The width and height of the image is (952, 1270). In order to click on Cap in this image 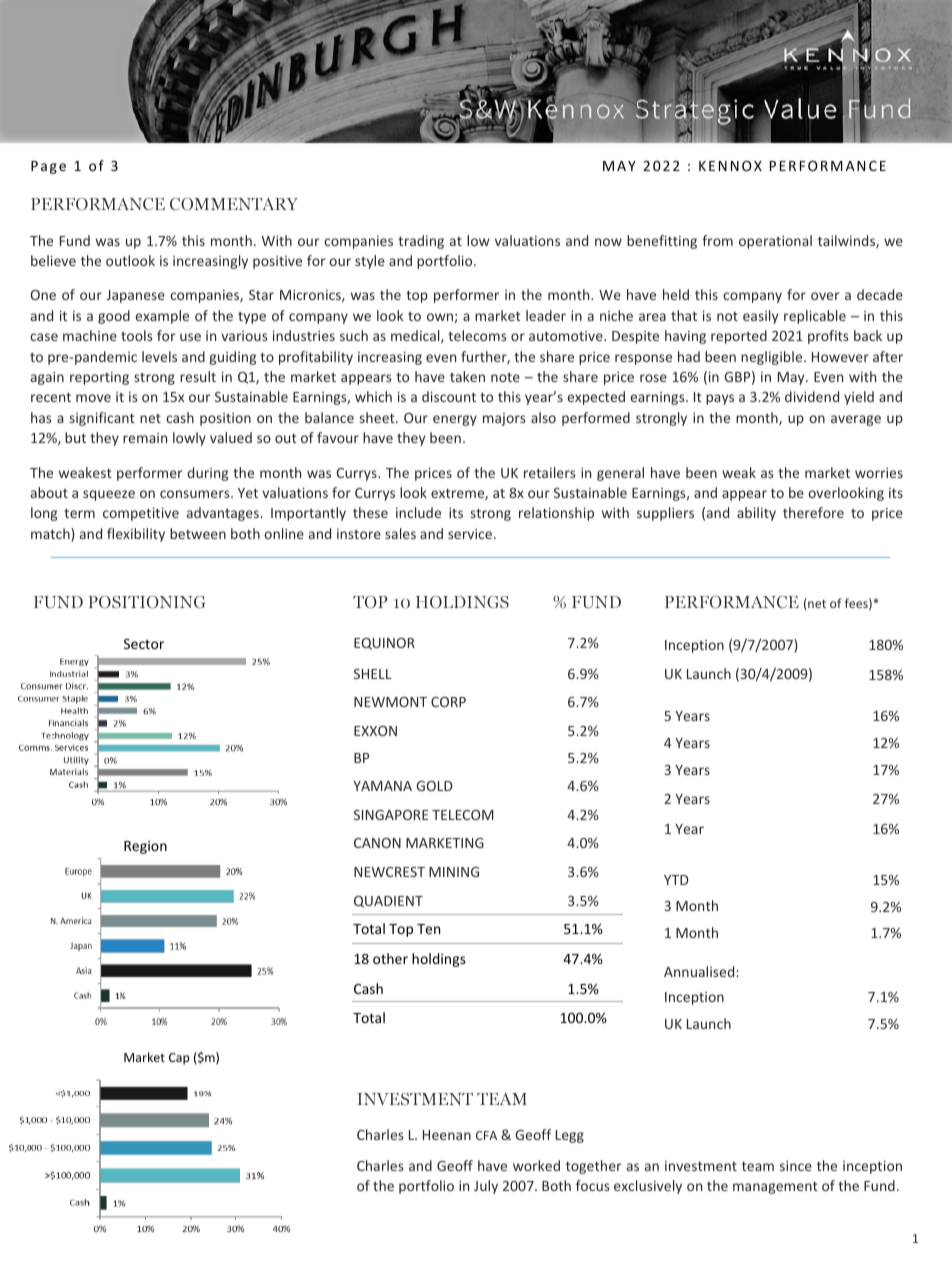, I will do `click(179, 1059)`.
